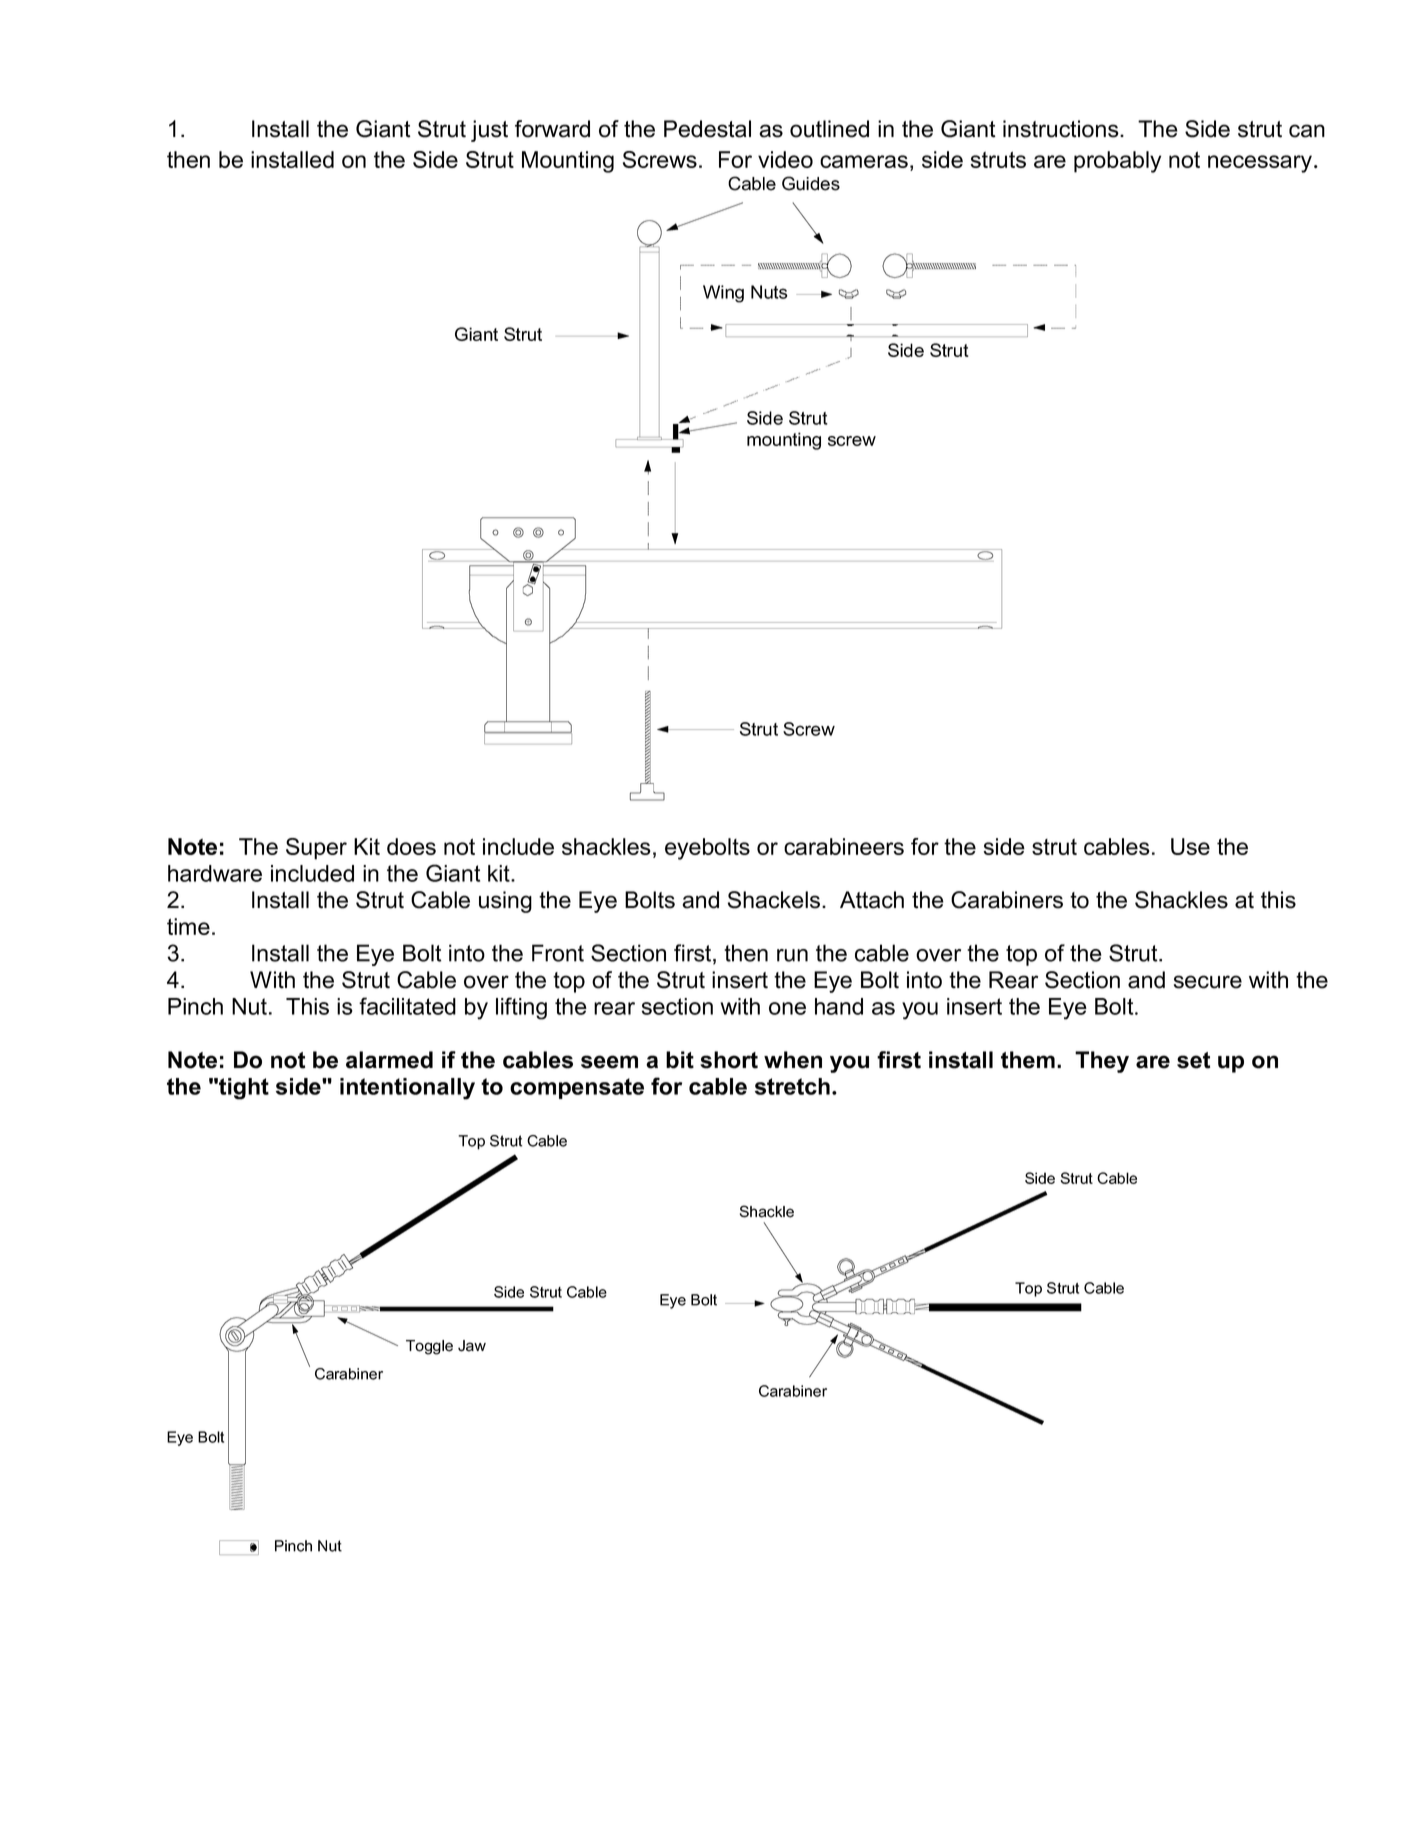  I want to click on probably, so click(1117, 162).
